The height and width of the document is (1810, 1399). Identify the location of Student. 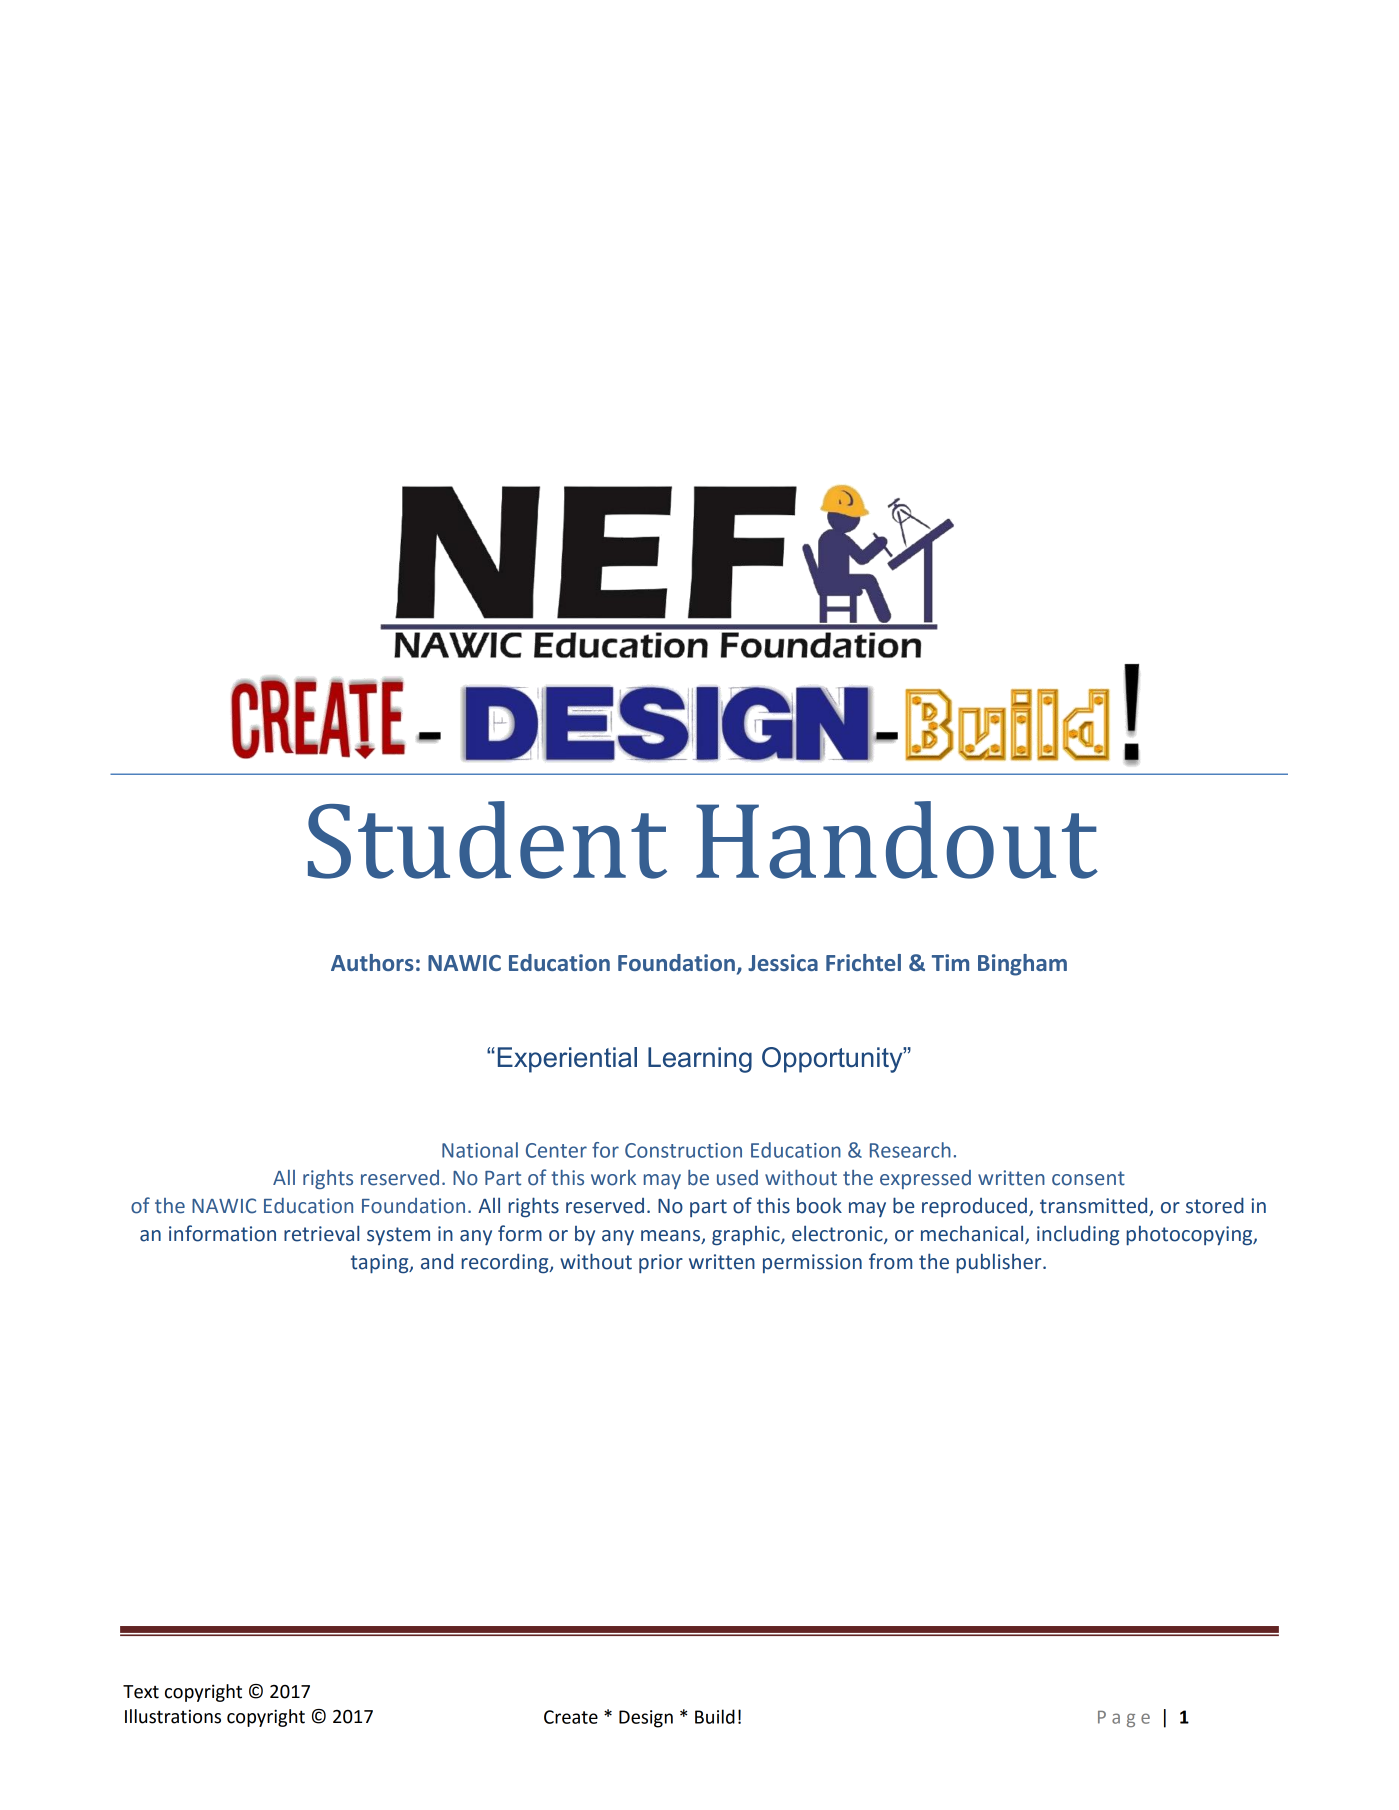
(487, 840).
